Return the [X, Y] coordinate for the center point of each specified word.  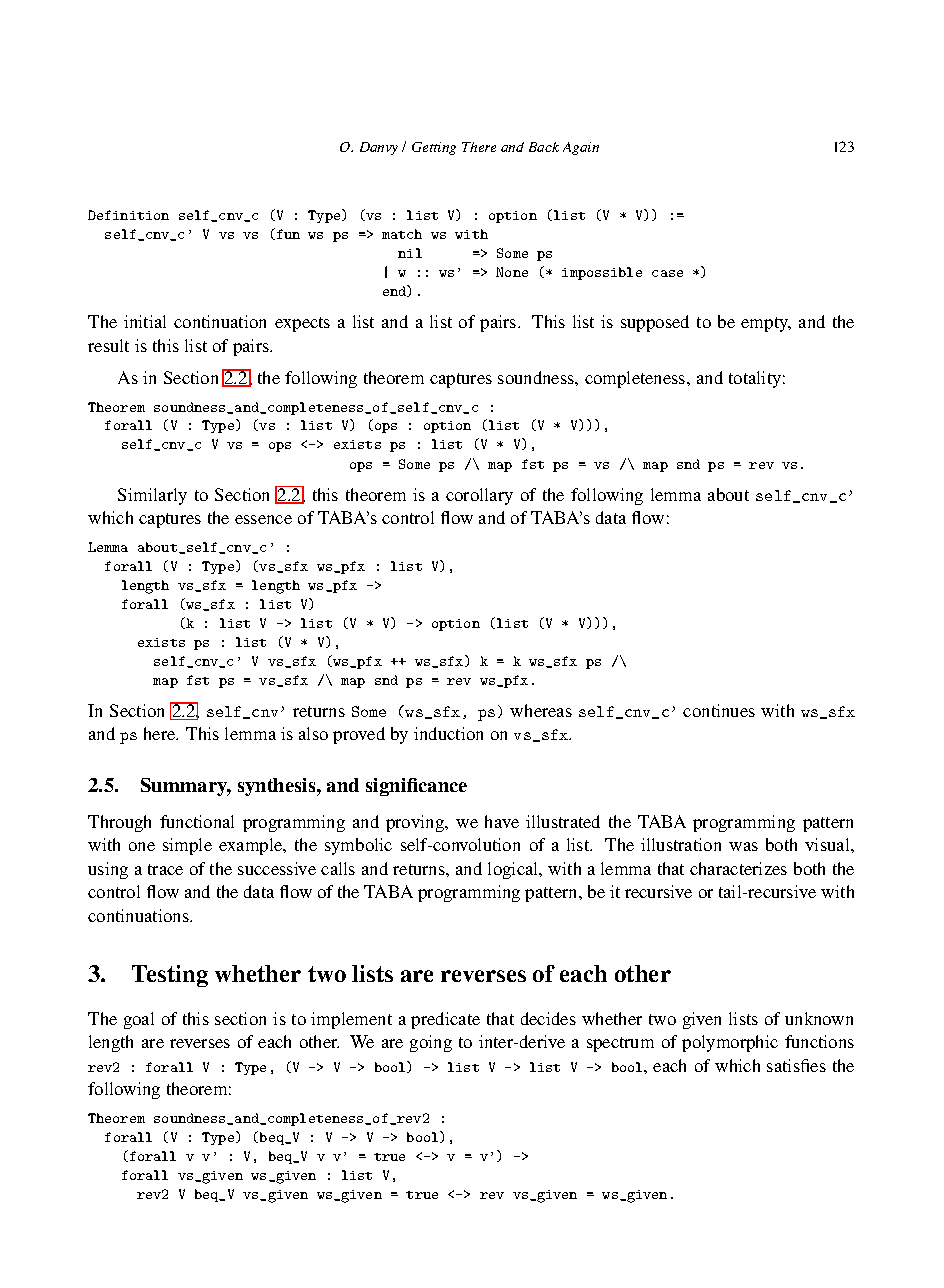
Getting [434, 148]
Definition [128, 215]
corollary [479, 496]
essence [263, 519]
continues [719, 710]
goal [139, 1020]
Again [581, 148]
